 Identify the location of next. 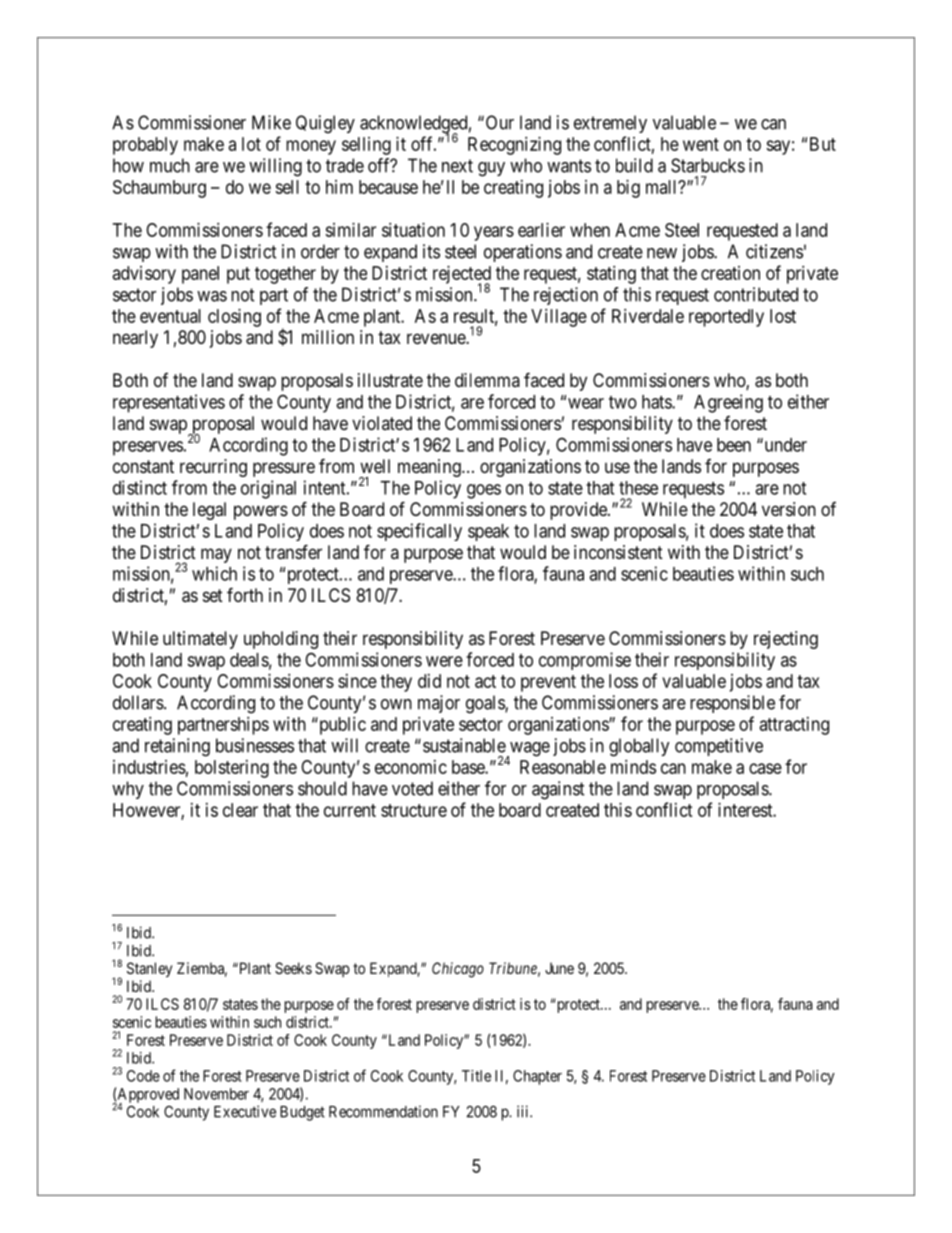
(457, 166).
